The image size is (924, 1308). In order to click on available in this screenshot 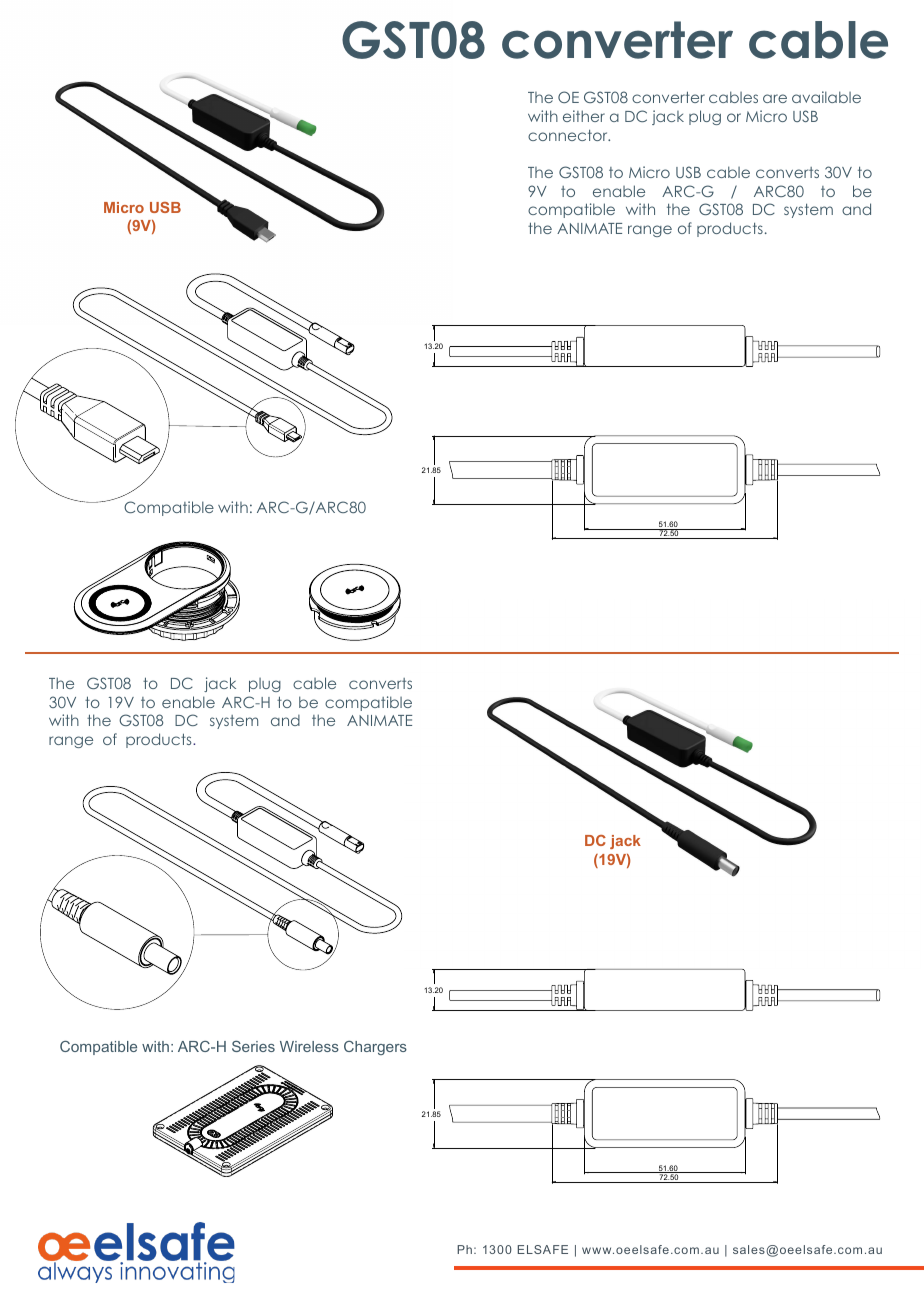, I will do `click(826, 97)`.
